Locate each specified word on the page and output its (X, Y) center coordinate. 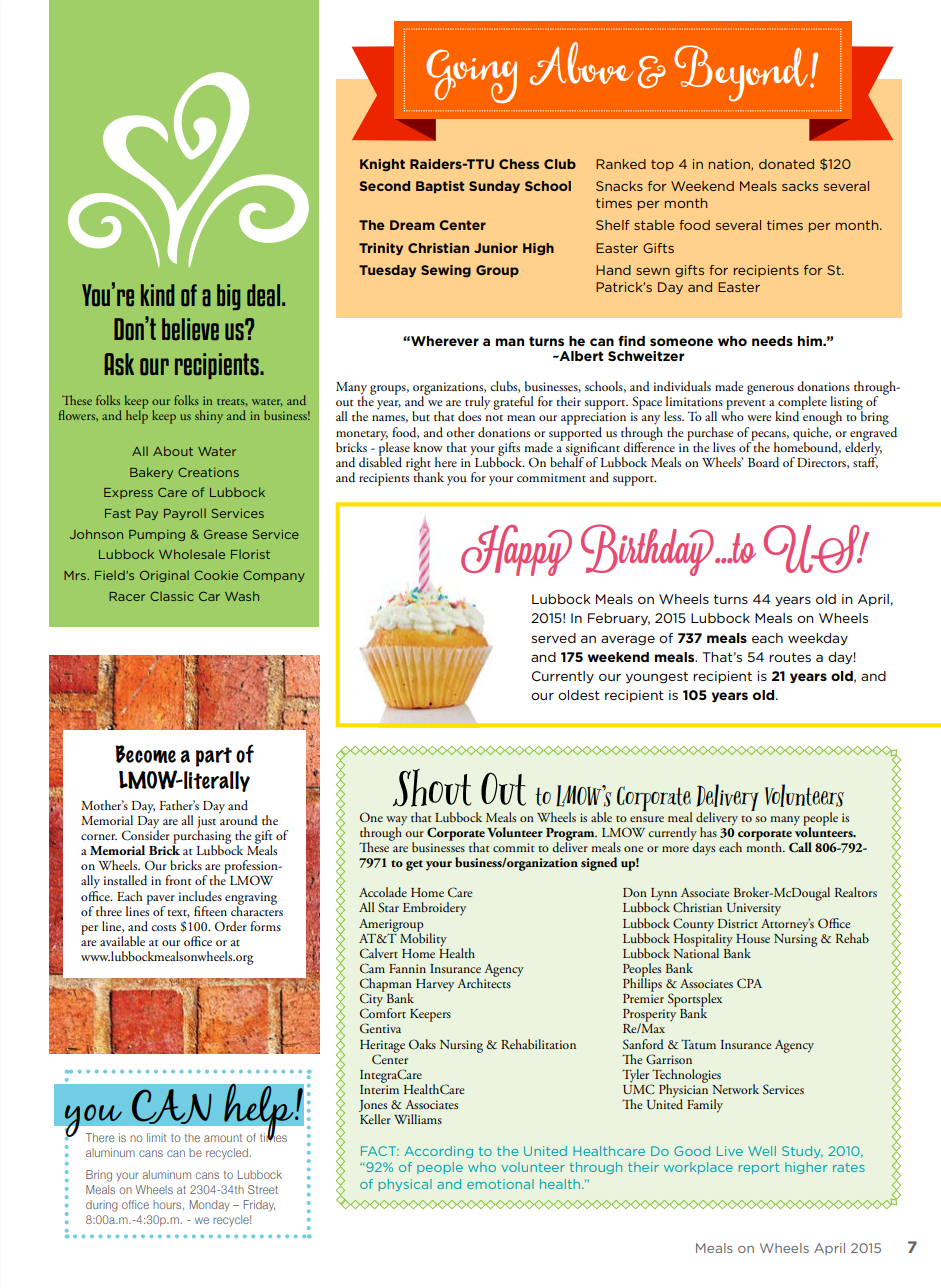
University (754, 909)
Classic (172, 596)
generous (770, 390)
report (759, 1168)
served (554, 638)
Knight (382, 165)
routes (790, 657)
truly (476, 404)
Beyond (742, 73)
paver (161, 901)
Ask (119, 364)
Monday (209, 1206)
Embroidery (434, 909)
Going (471, 76)
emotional (500, 1184)
